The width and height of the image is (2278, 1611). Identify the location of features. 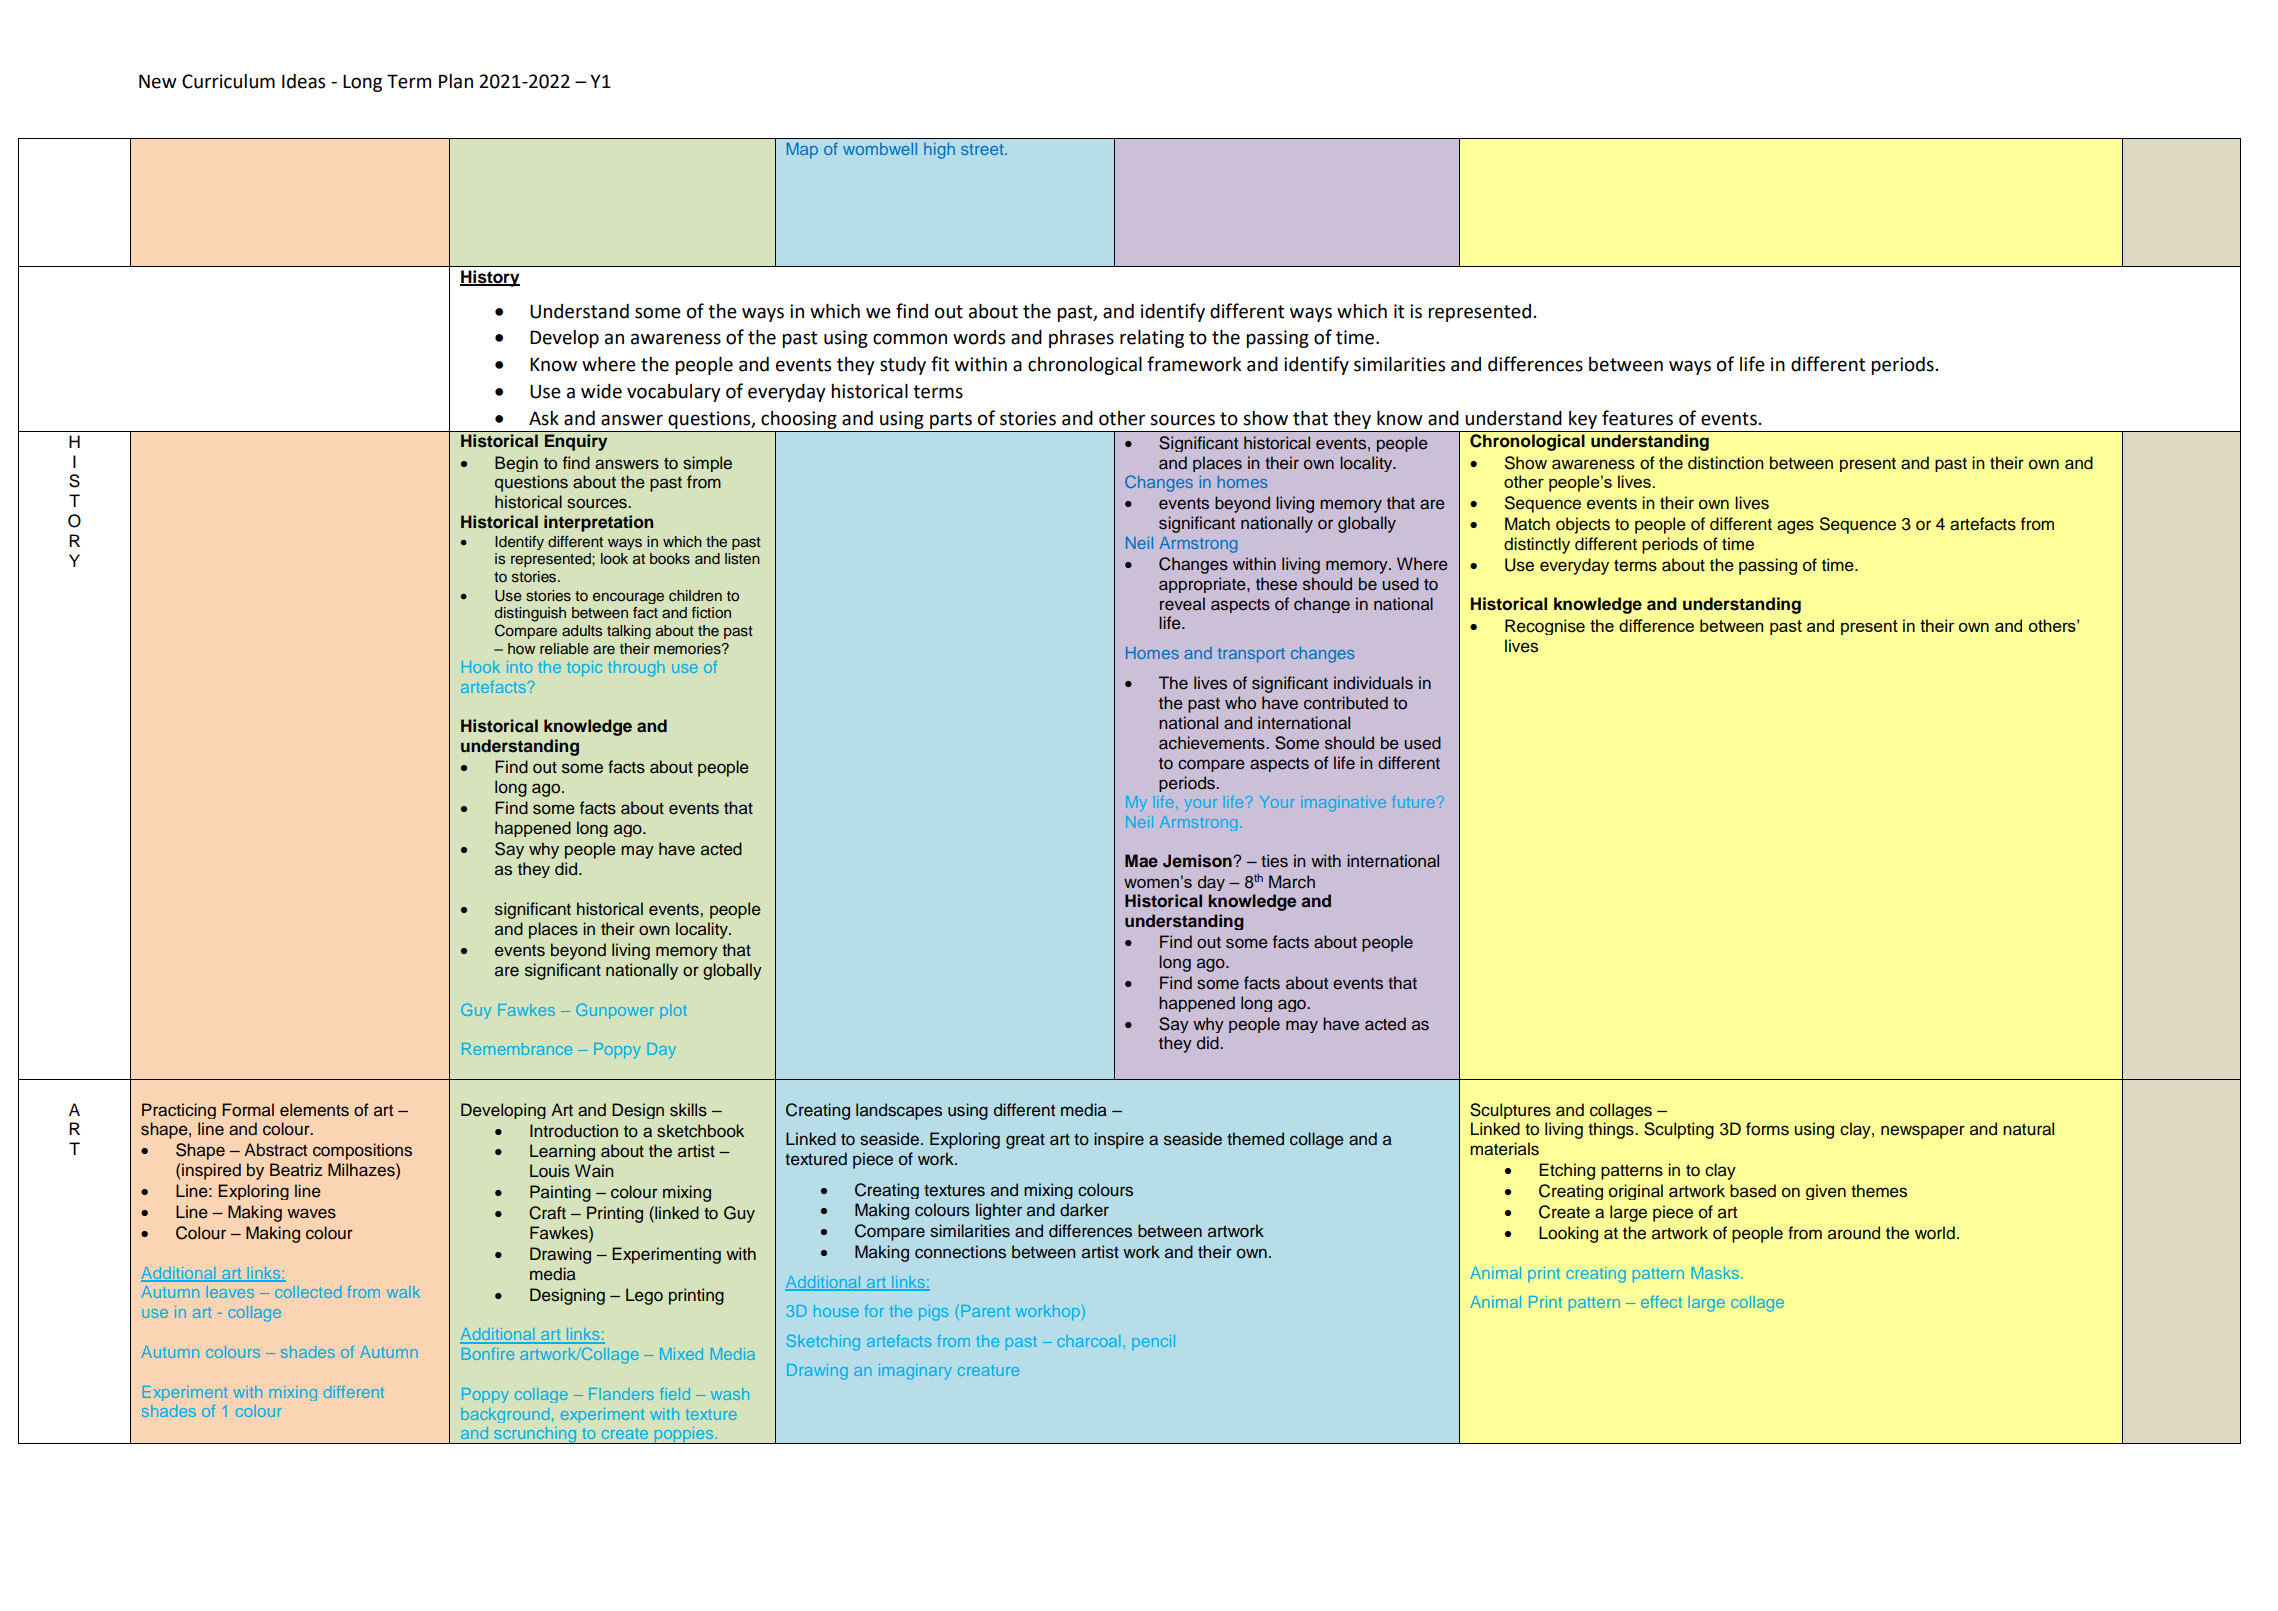
(1637, 418).
